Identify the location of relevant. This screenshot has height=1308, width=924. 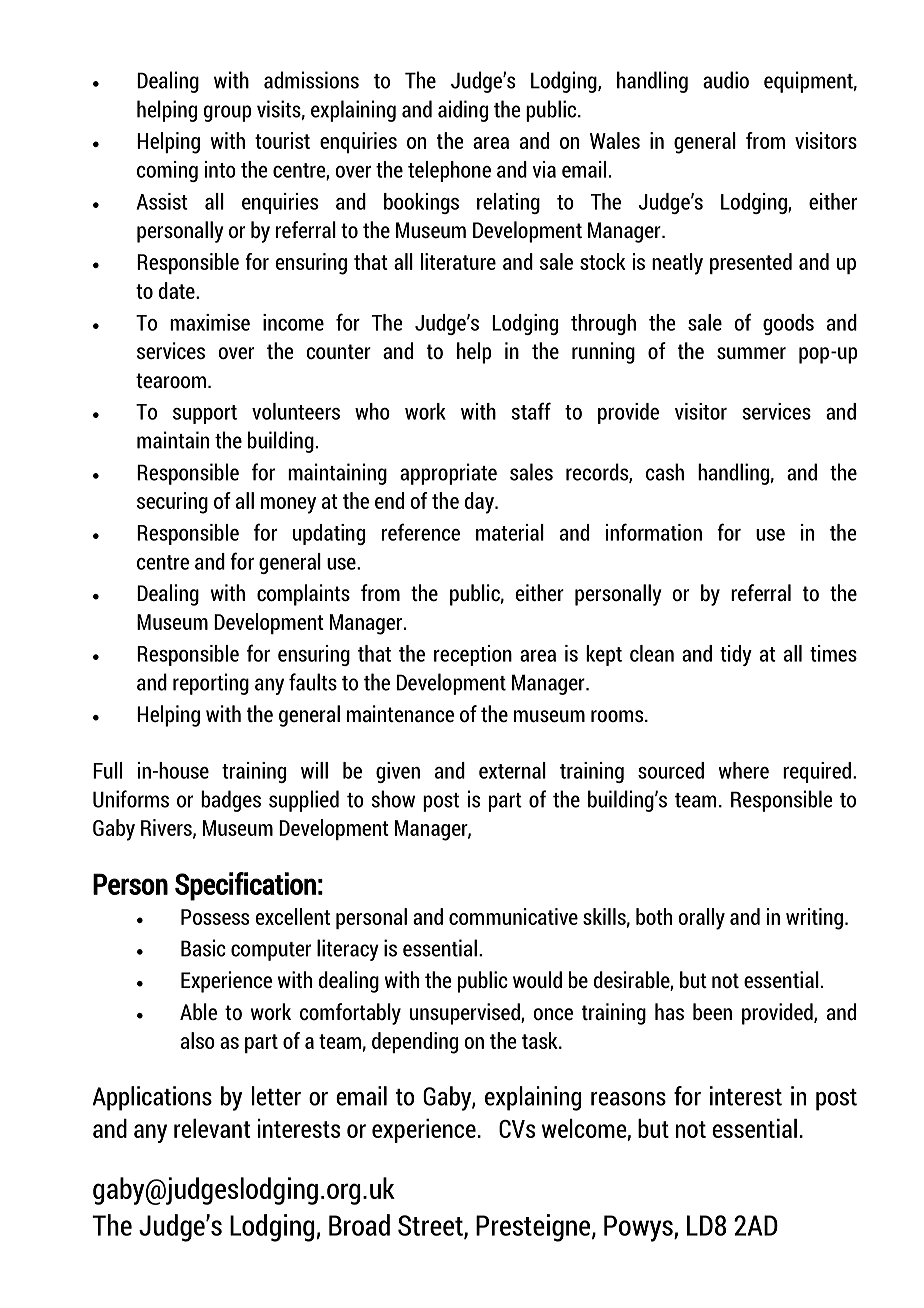
(212, 1128).
